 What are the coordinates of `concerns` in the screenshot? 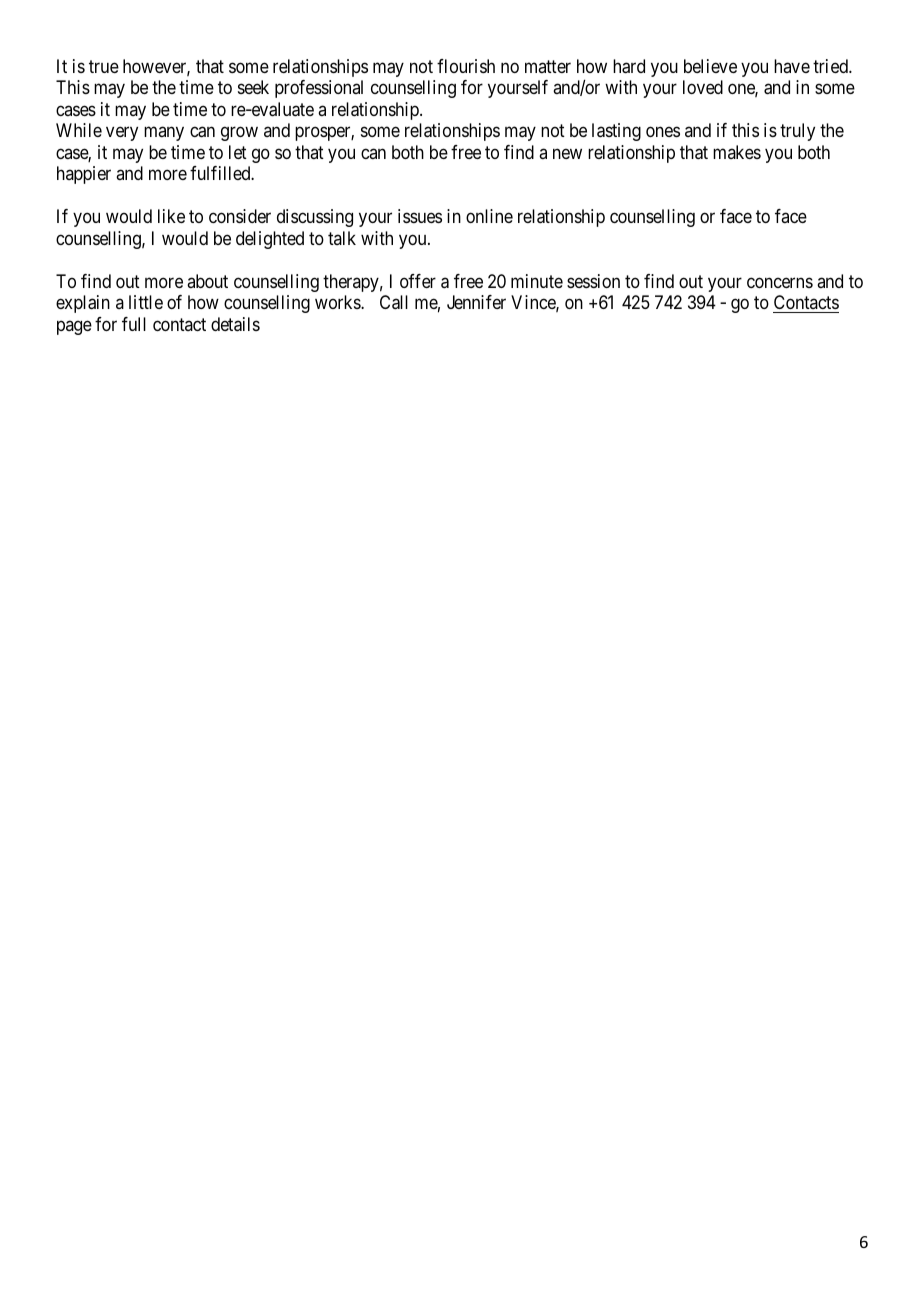 It's located at (780, 283).
